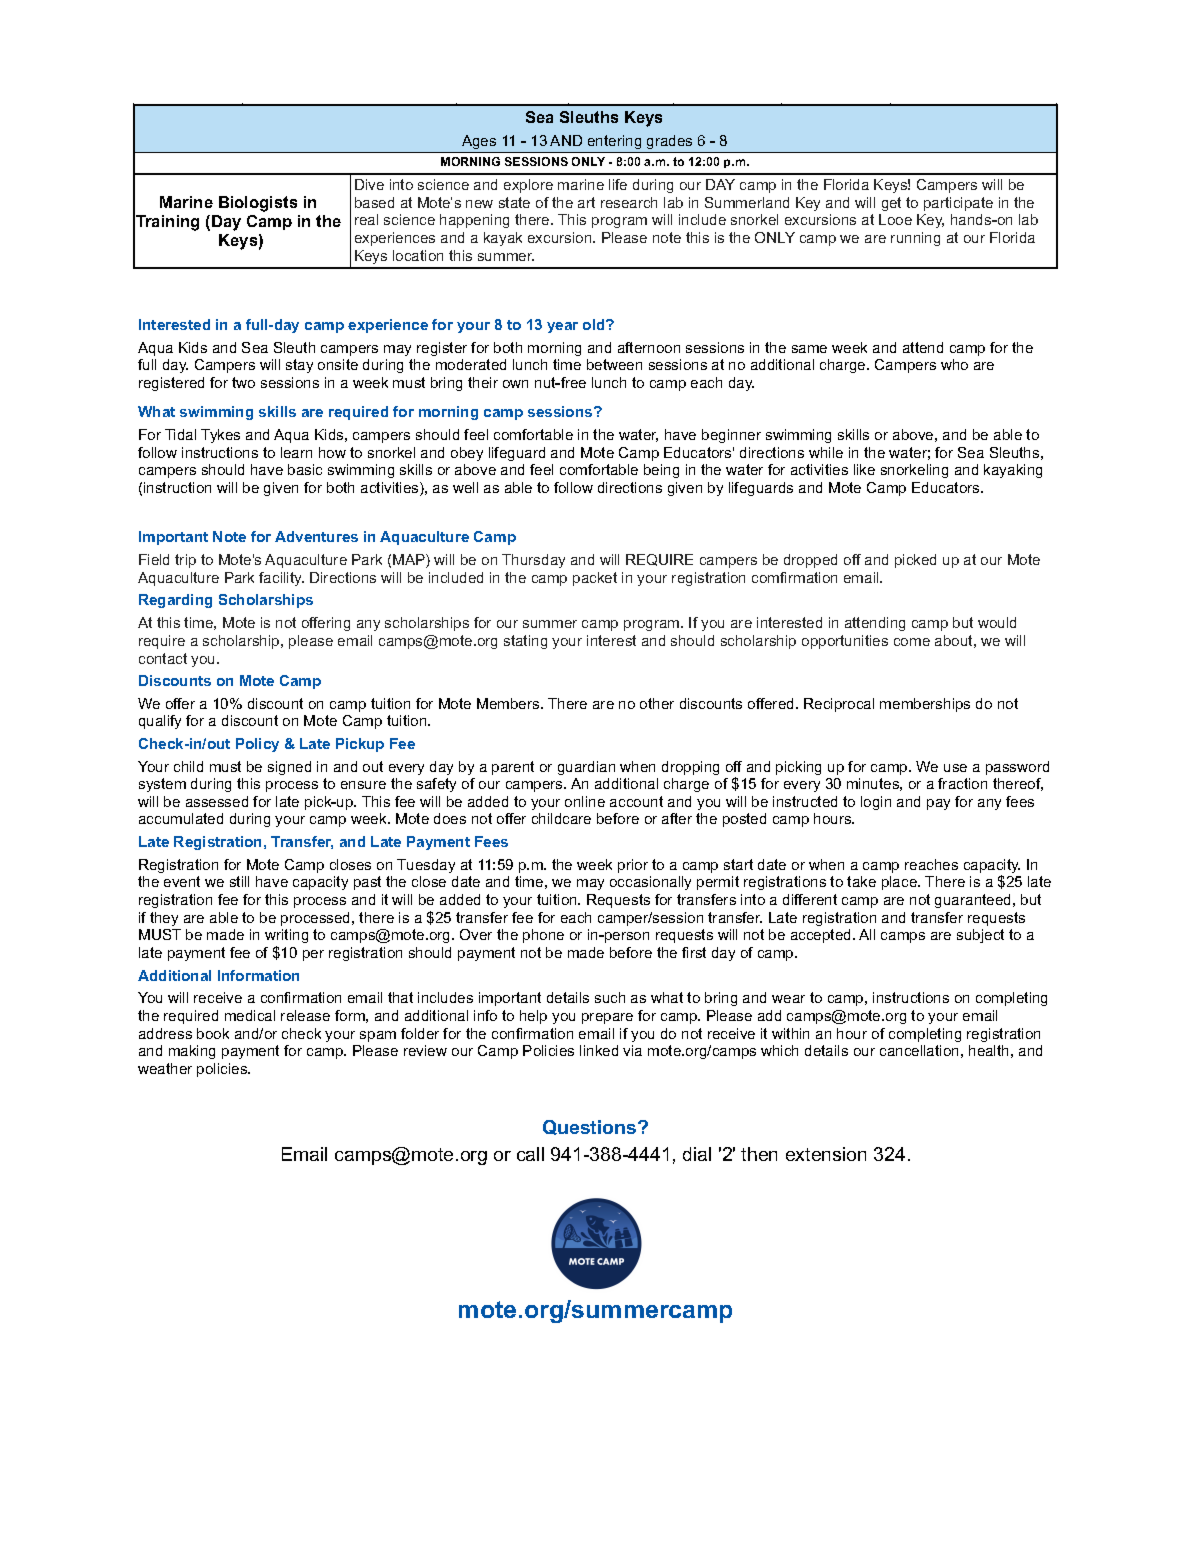 This image has height=1553, width=1200. I want to click on entering, so click(614, 142).
